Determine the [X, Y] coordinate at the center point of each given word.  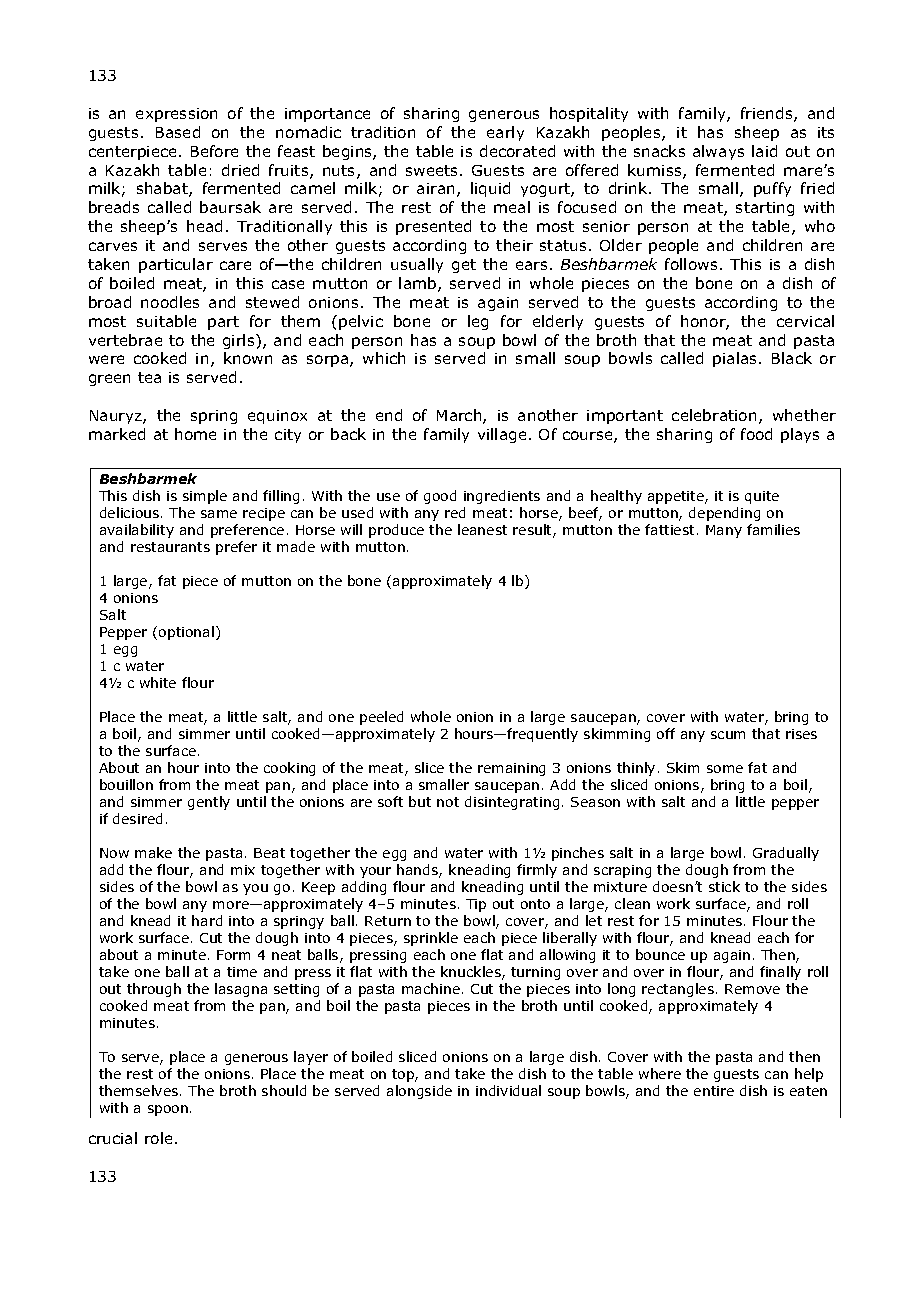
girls [240, 341]
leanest [482, 529]
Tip [476, 905]
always [718, 152]
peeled [381, 718]
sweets [433, 170]
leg [478, 322]
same [219, 514]
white [158, 682]
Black [792, 358]
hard [207, 920]
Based [178, 132]
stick [724, 886]
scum [728, 735]
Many [724, 531]
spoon [168, 1110]
